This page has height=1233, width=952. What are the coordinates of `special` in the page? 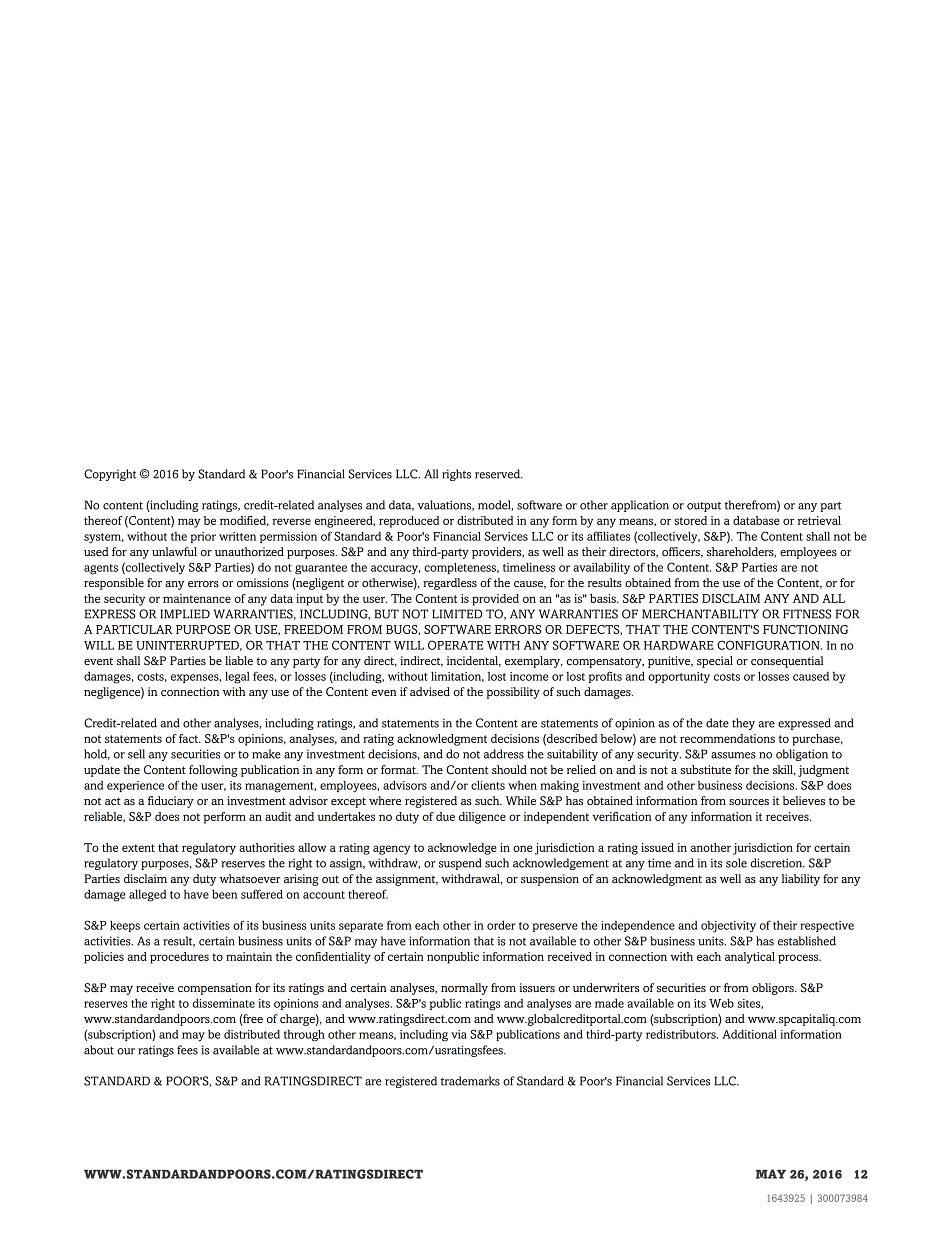 It's located at (715, 662).
